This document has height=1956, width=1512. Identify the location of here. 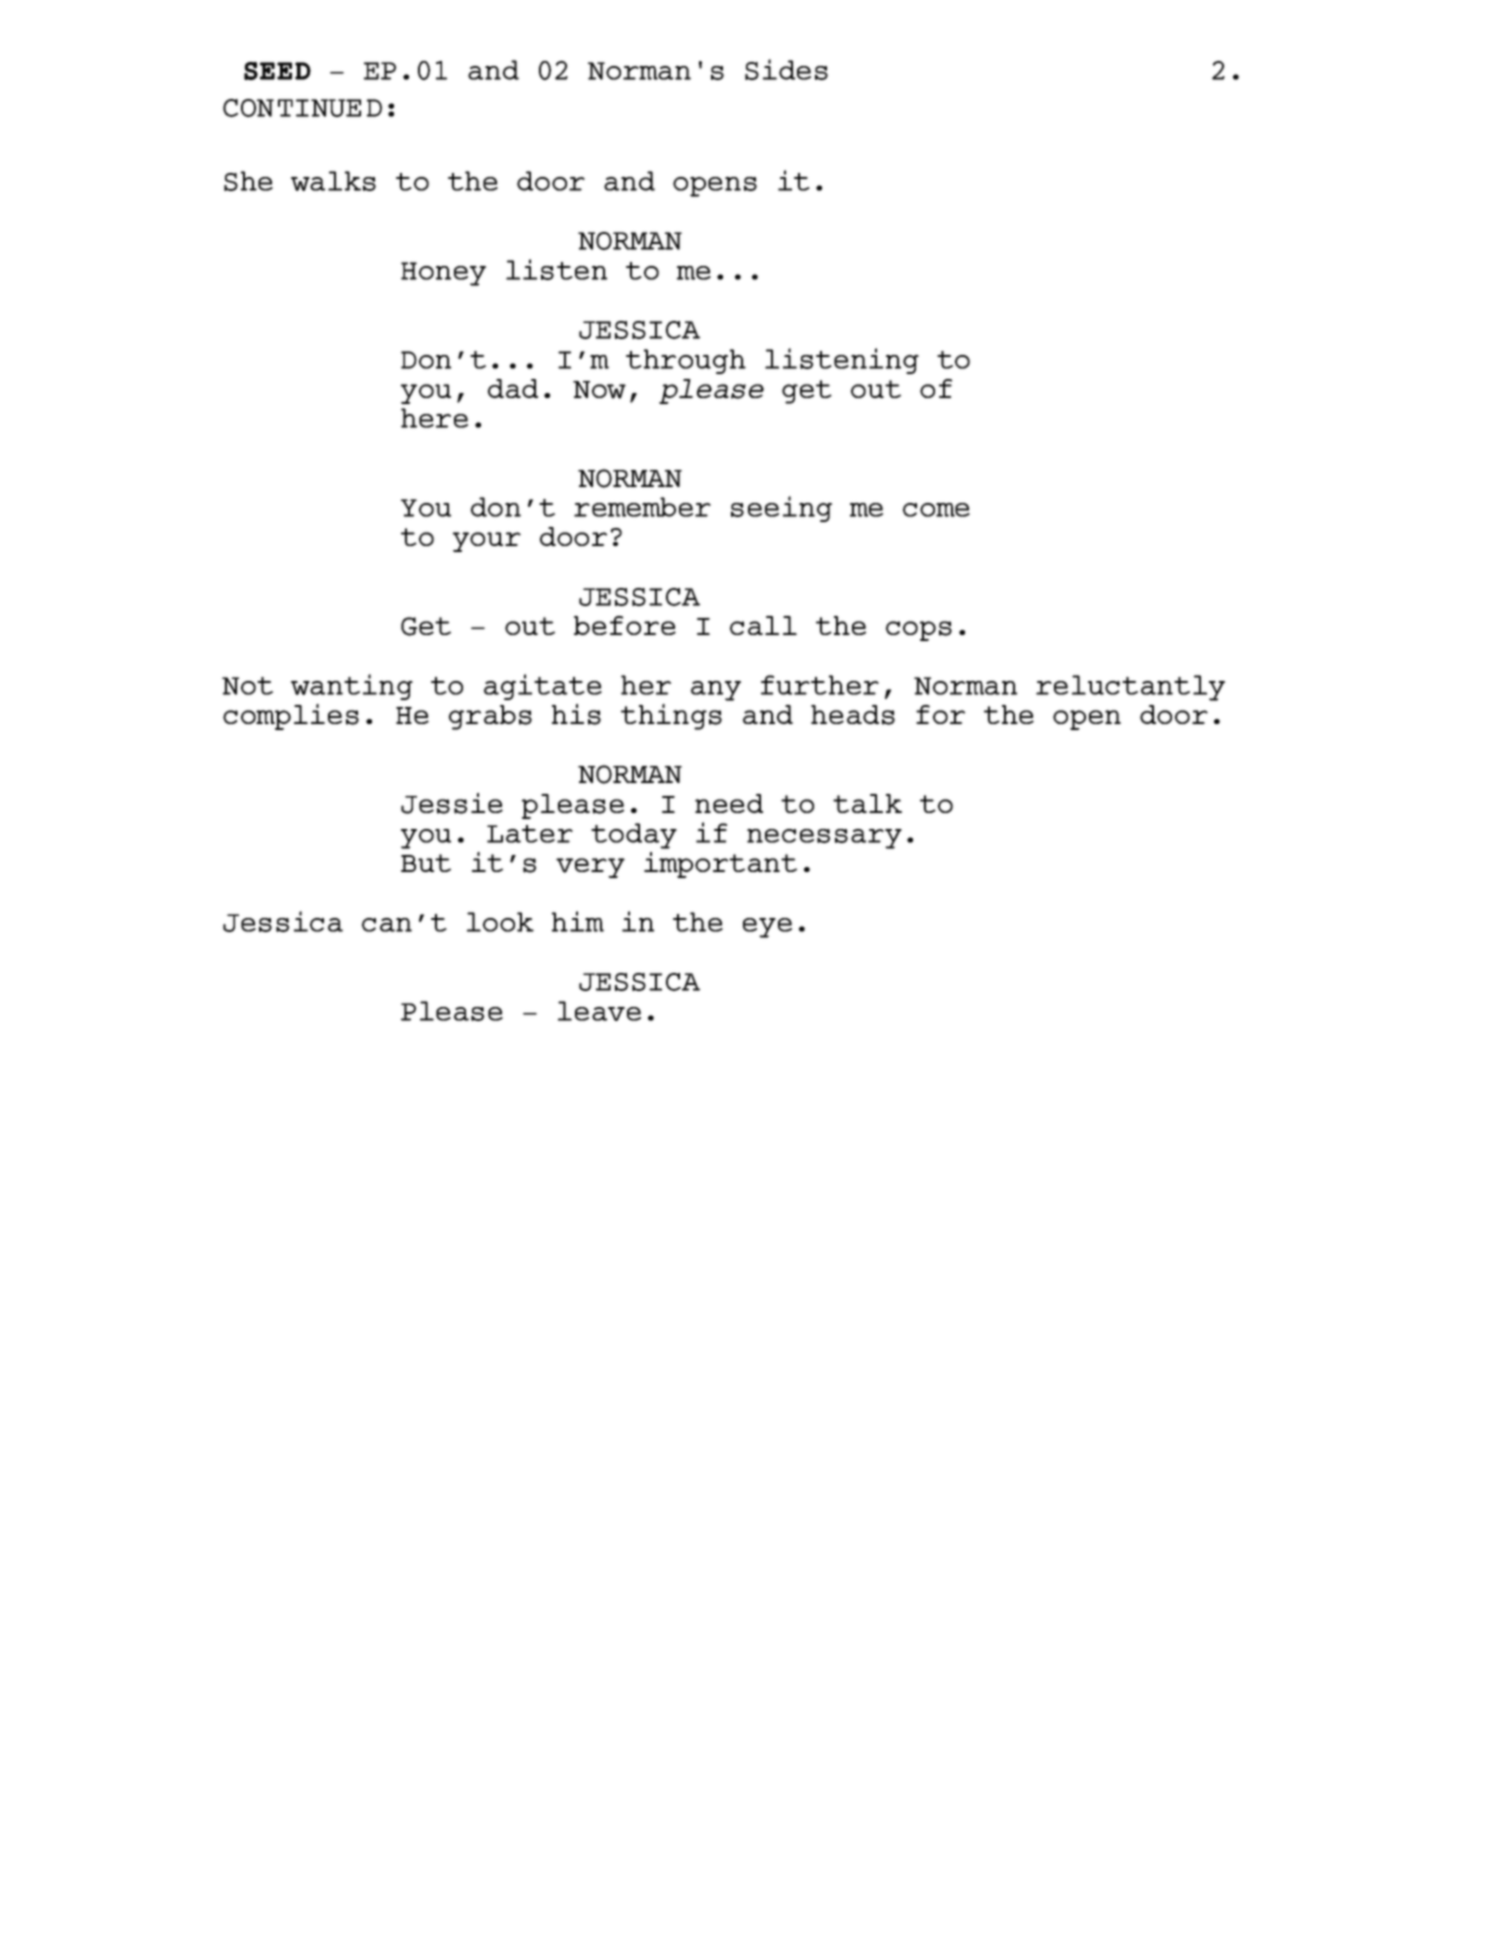
(434, 418).
